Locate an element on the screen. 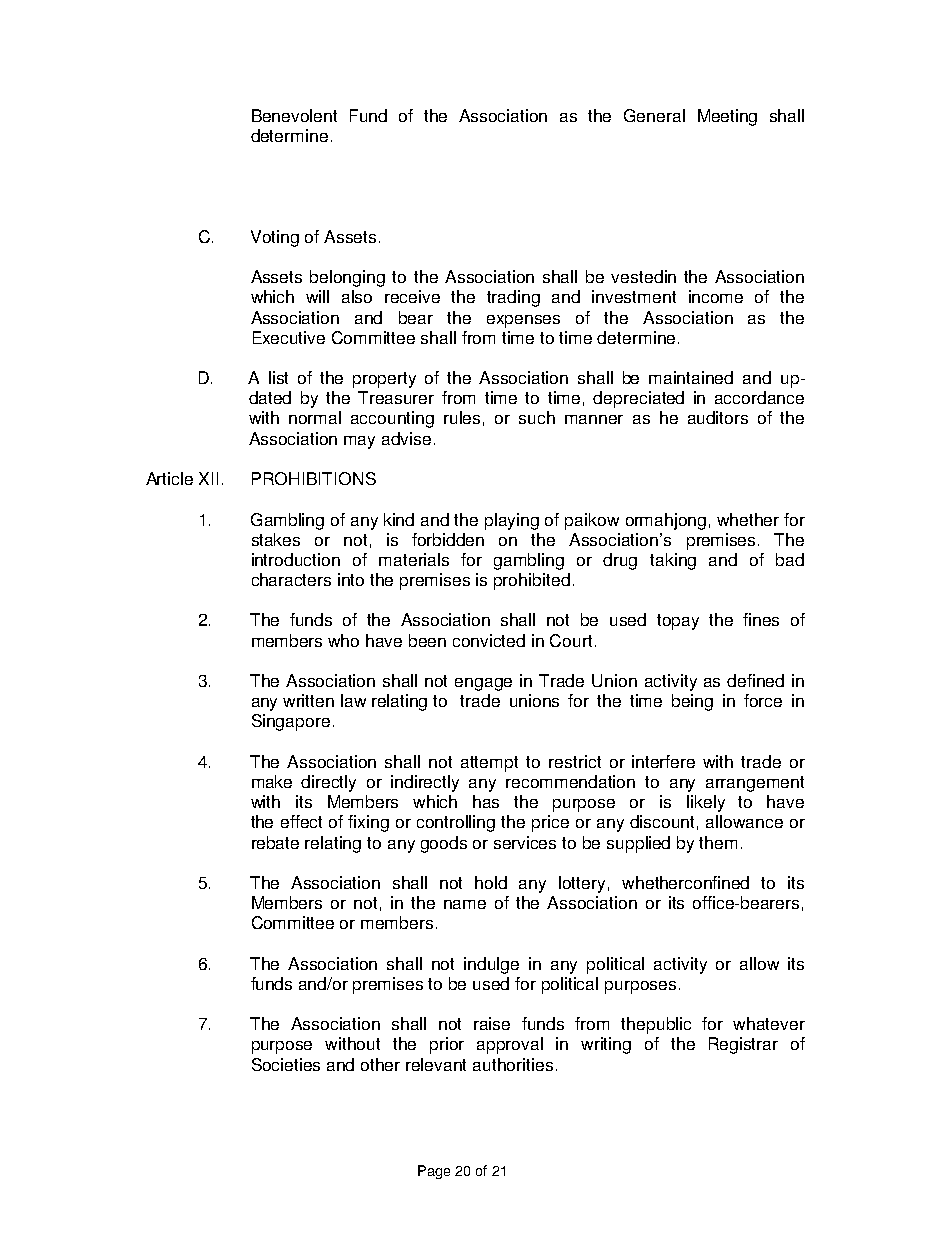 Image resolution: width=952 pixels, height=1233 pixels. General is located at coordinates (654, 115).
